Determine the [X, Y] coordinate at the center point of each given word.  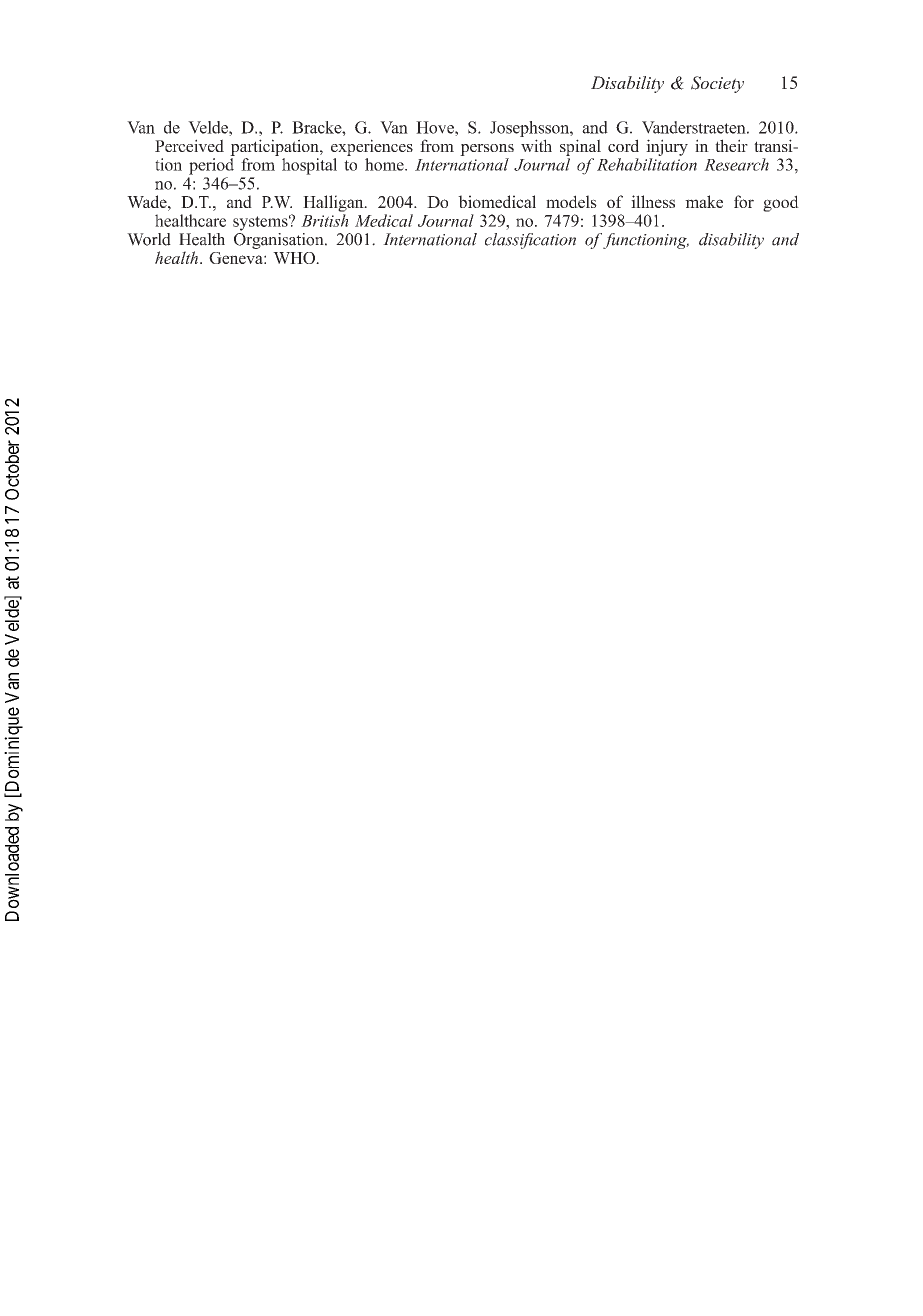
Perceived [189, 145]
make [704, 201]
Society [717, 84]
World [149, 239]
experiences [372, 147]
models [571, 201]
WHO [295, 258]
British [325, 220]
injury [667, 147]
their [731, 145]
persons [487, 150]
